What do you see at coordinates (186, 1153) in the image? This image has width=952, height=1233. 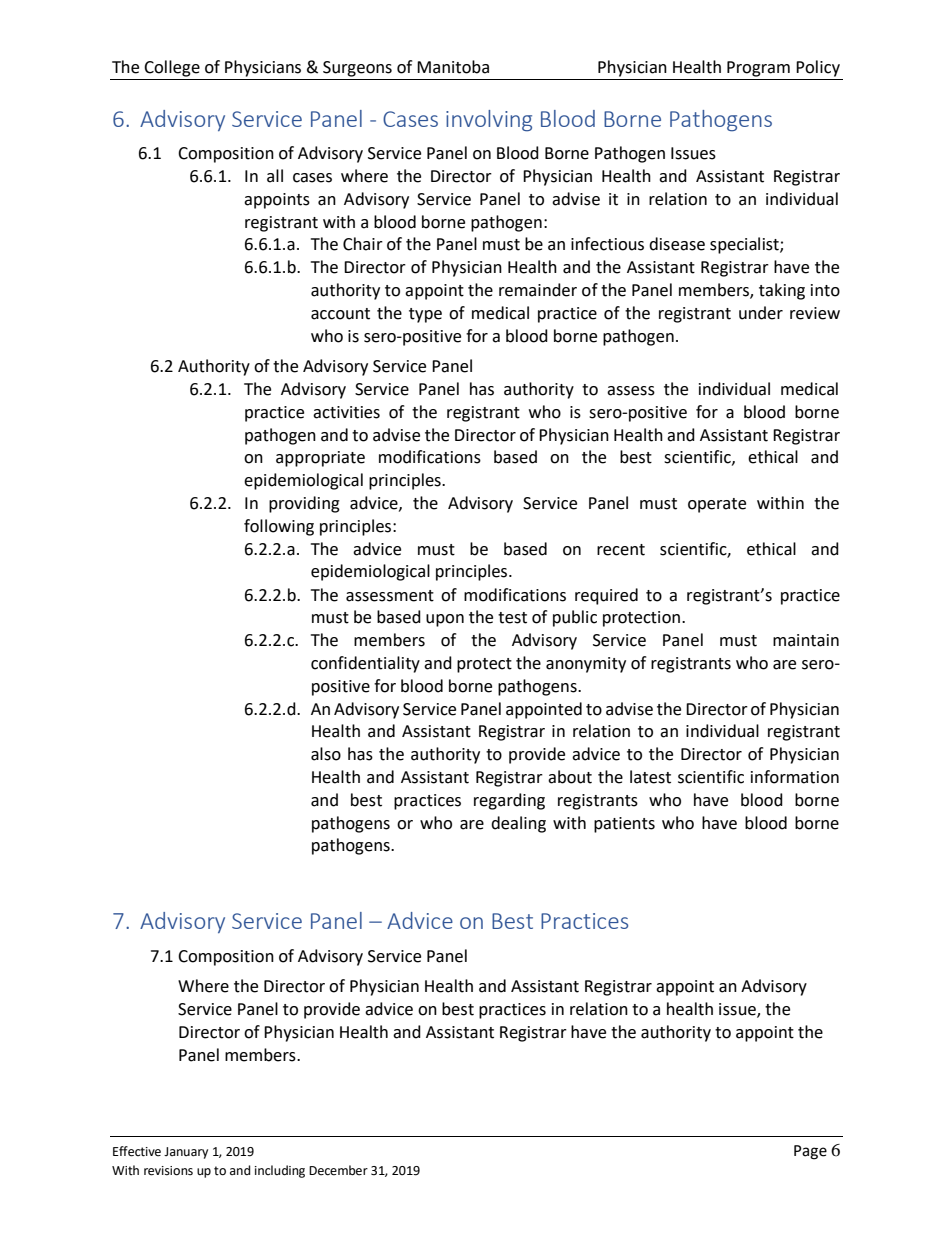 I see `January` at bounding box center [186, 1153].
